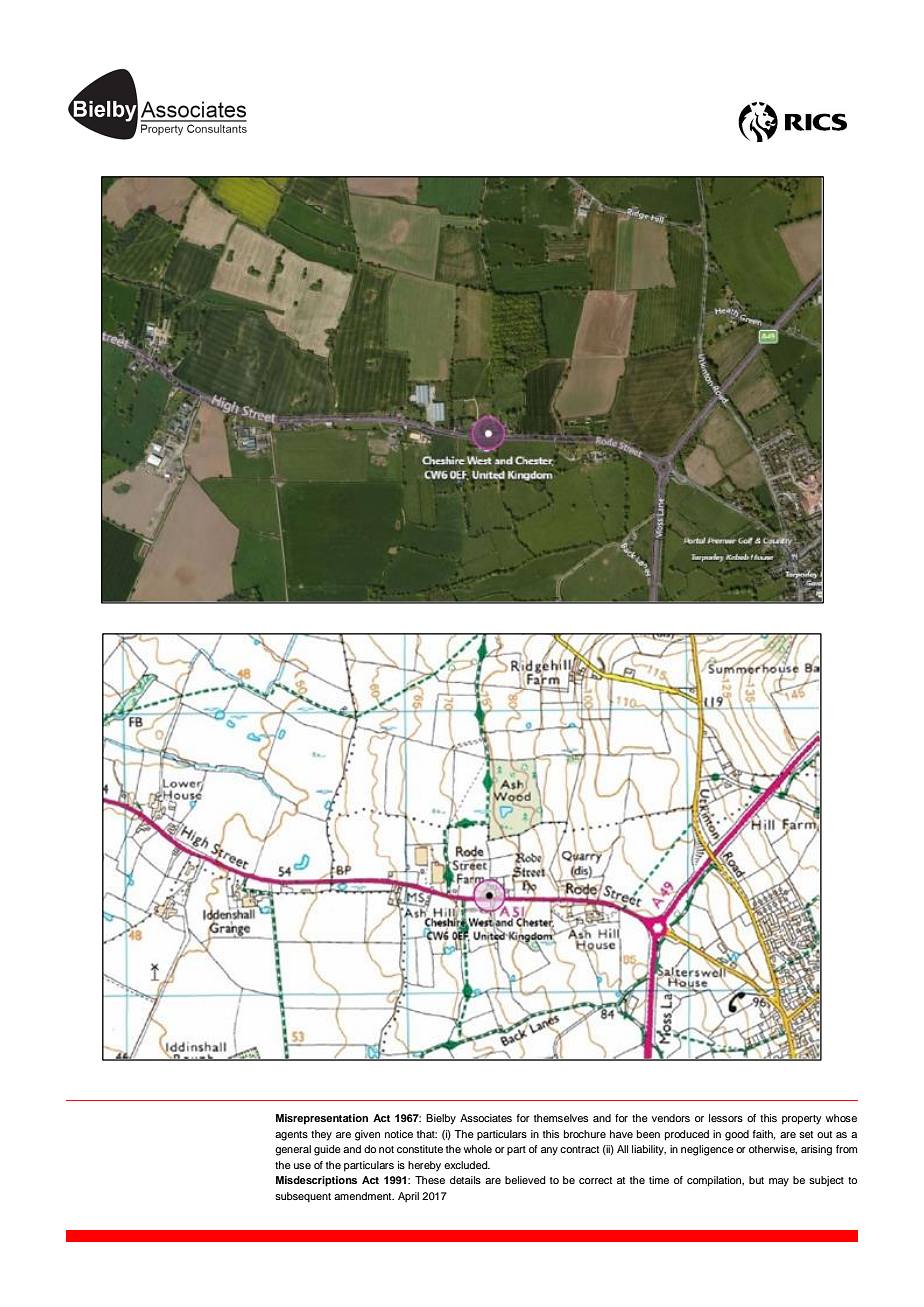  Describe the element at coordinates (430, 1180) in the screenshot. I see `These` at that location.
